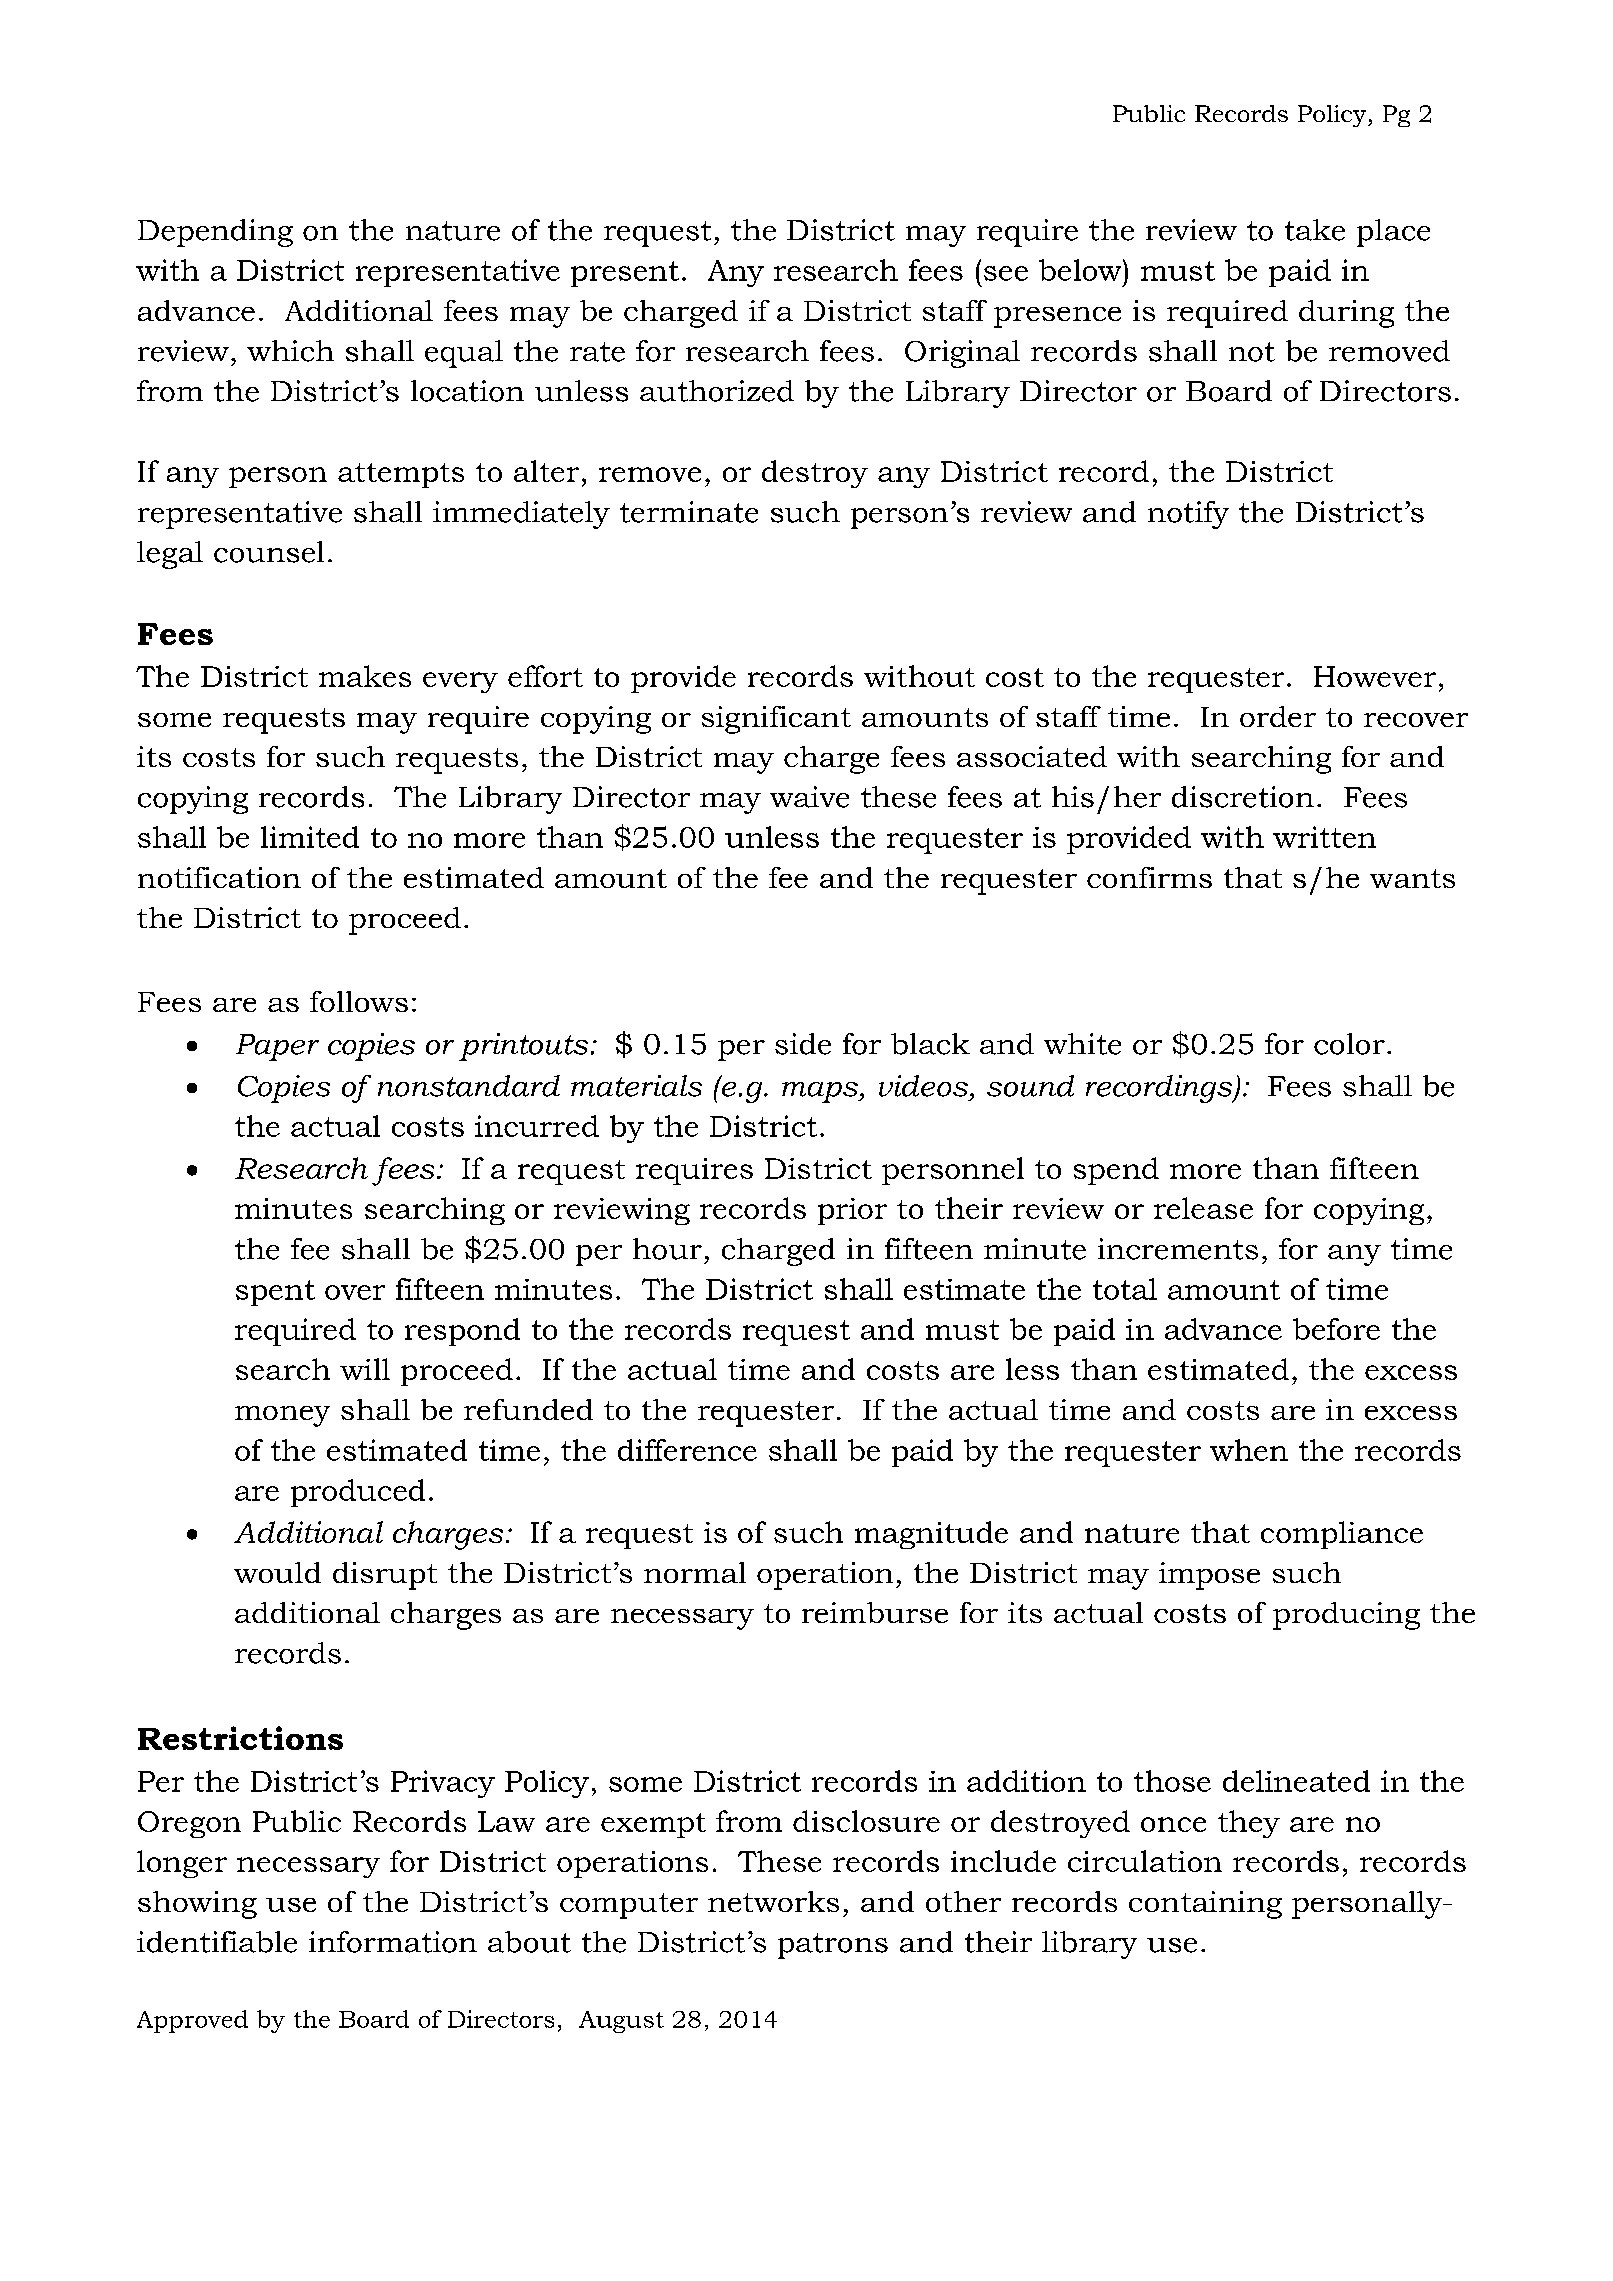  I want to click on written, so click(1324, 837).
